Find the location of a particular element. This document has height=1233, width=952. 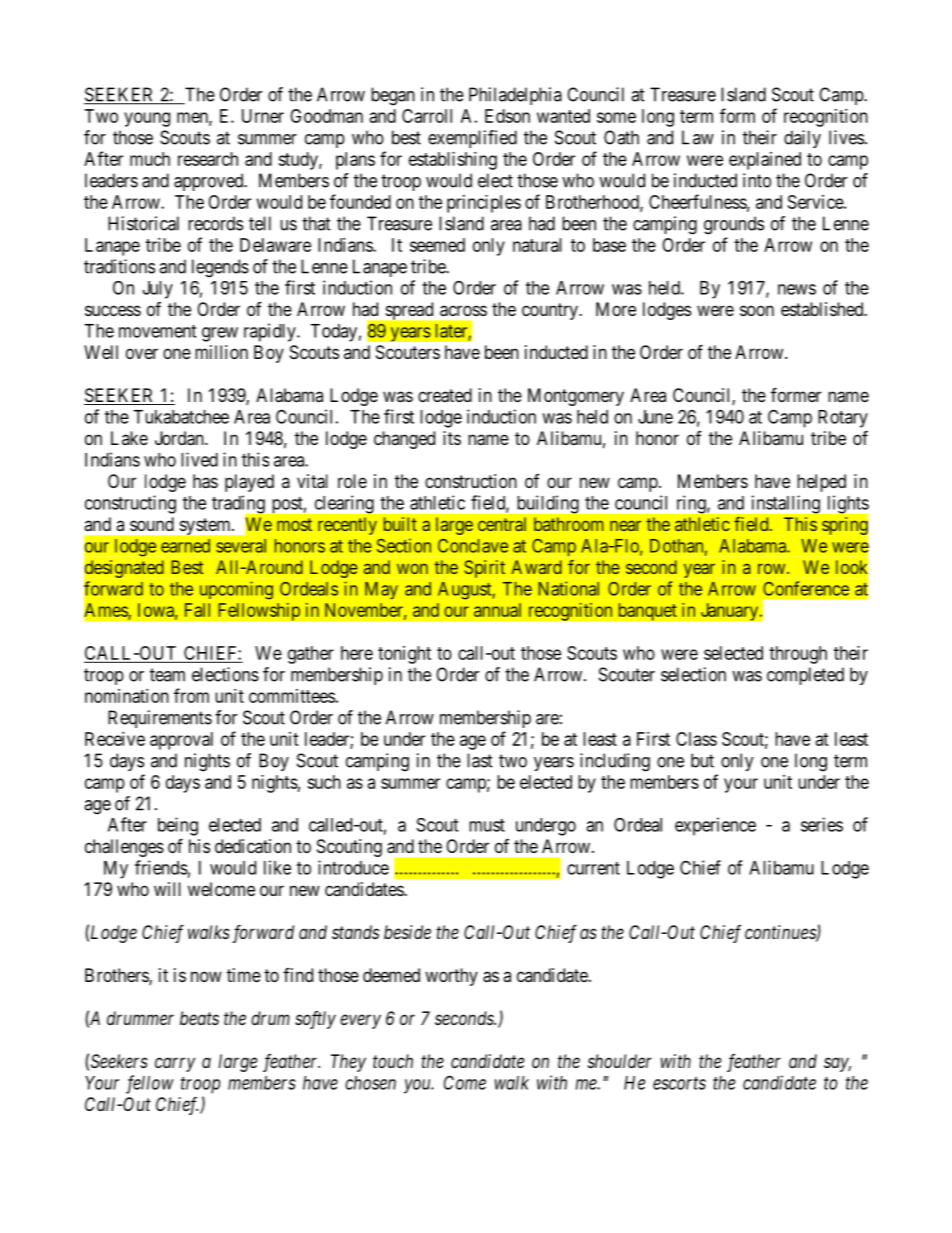

young is located at coordinates (147, 119).
